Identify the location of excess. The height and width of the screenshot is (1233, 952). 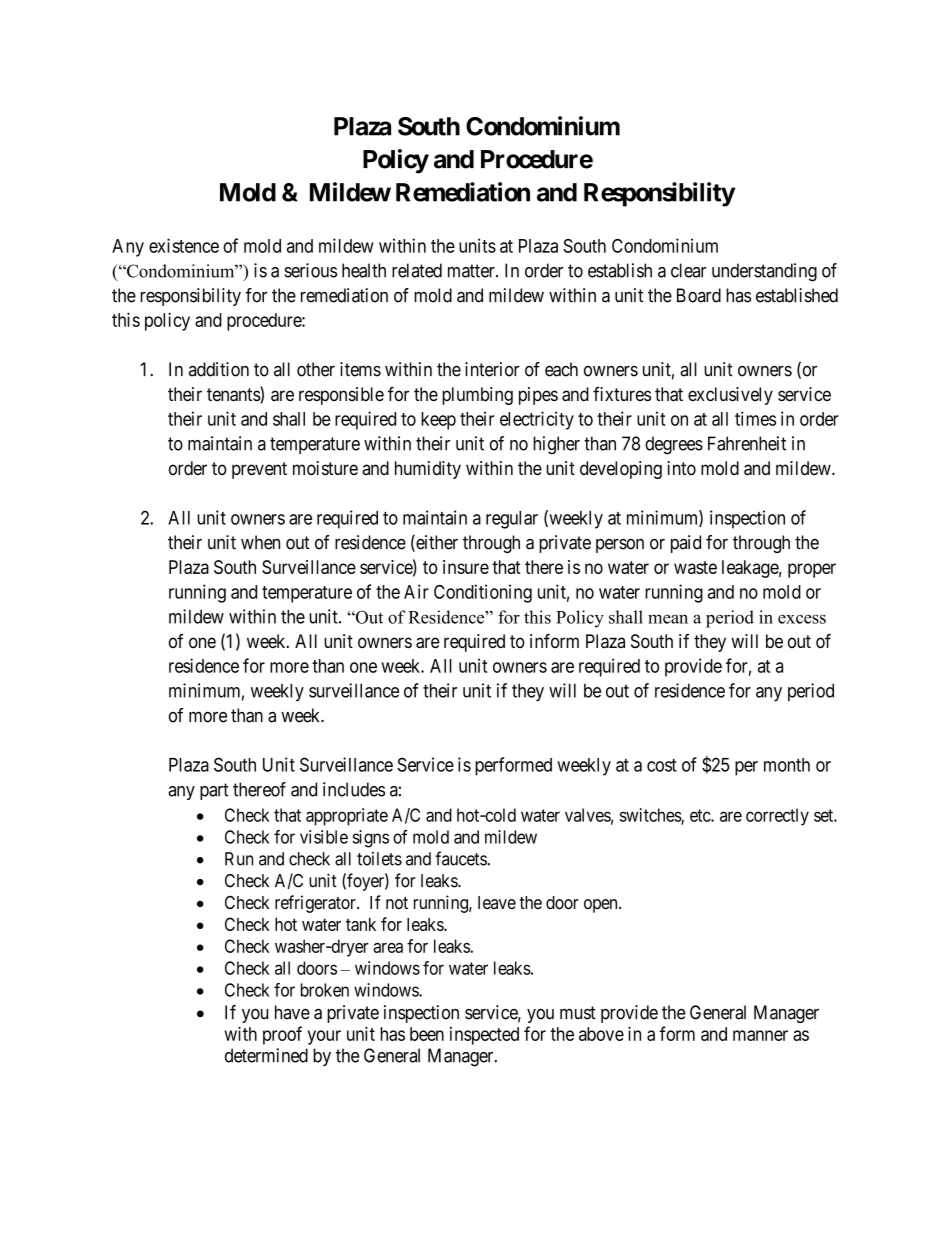
(802, 619).
